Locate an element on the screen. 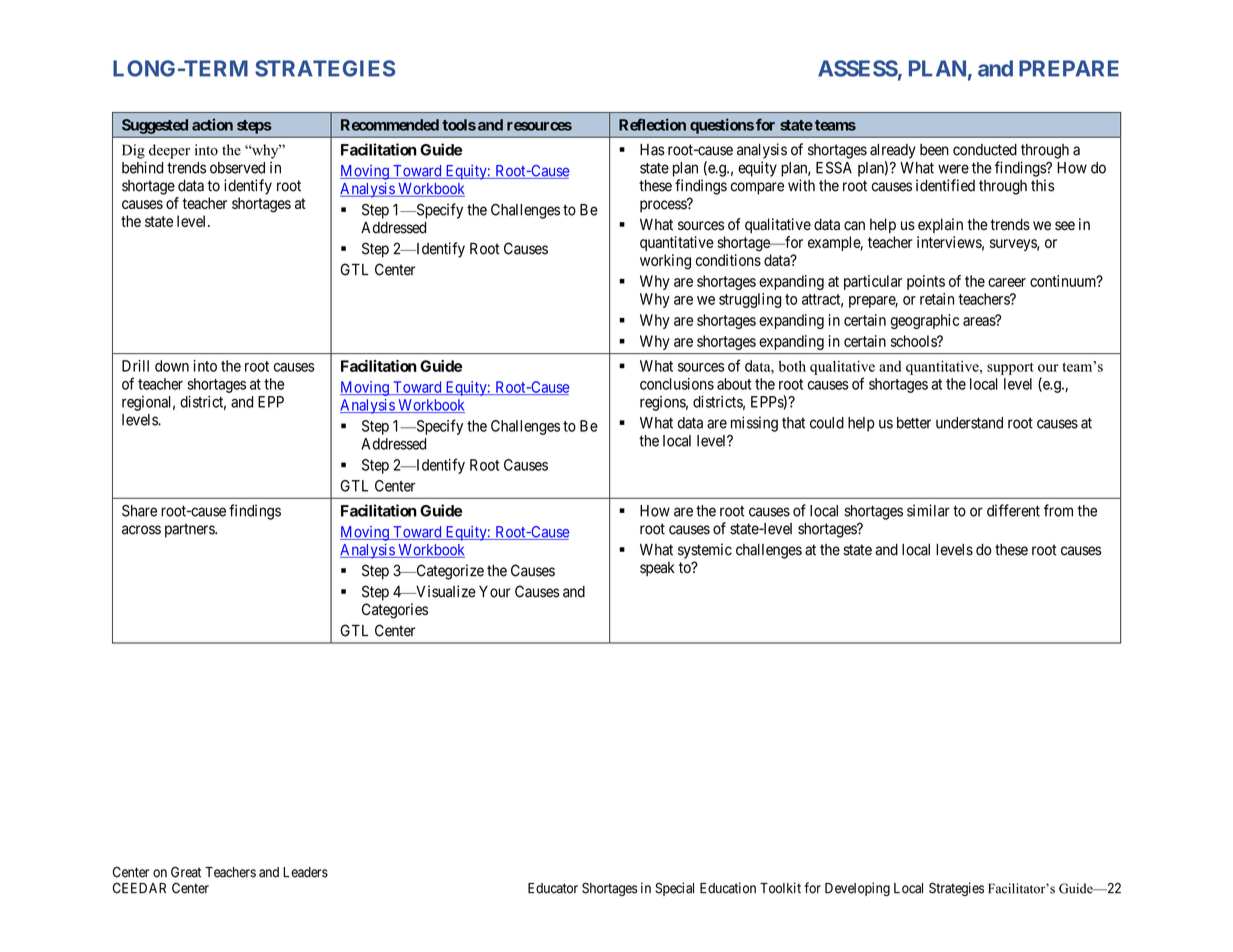  similar is located at coordinates (928, 510).
